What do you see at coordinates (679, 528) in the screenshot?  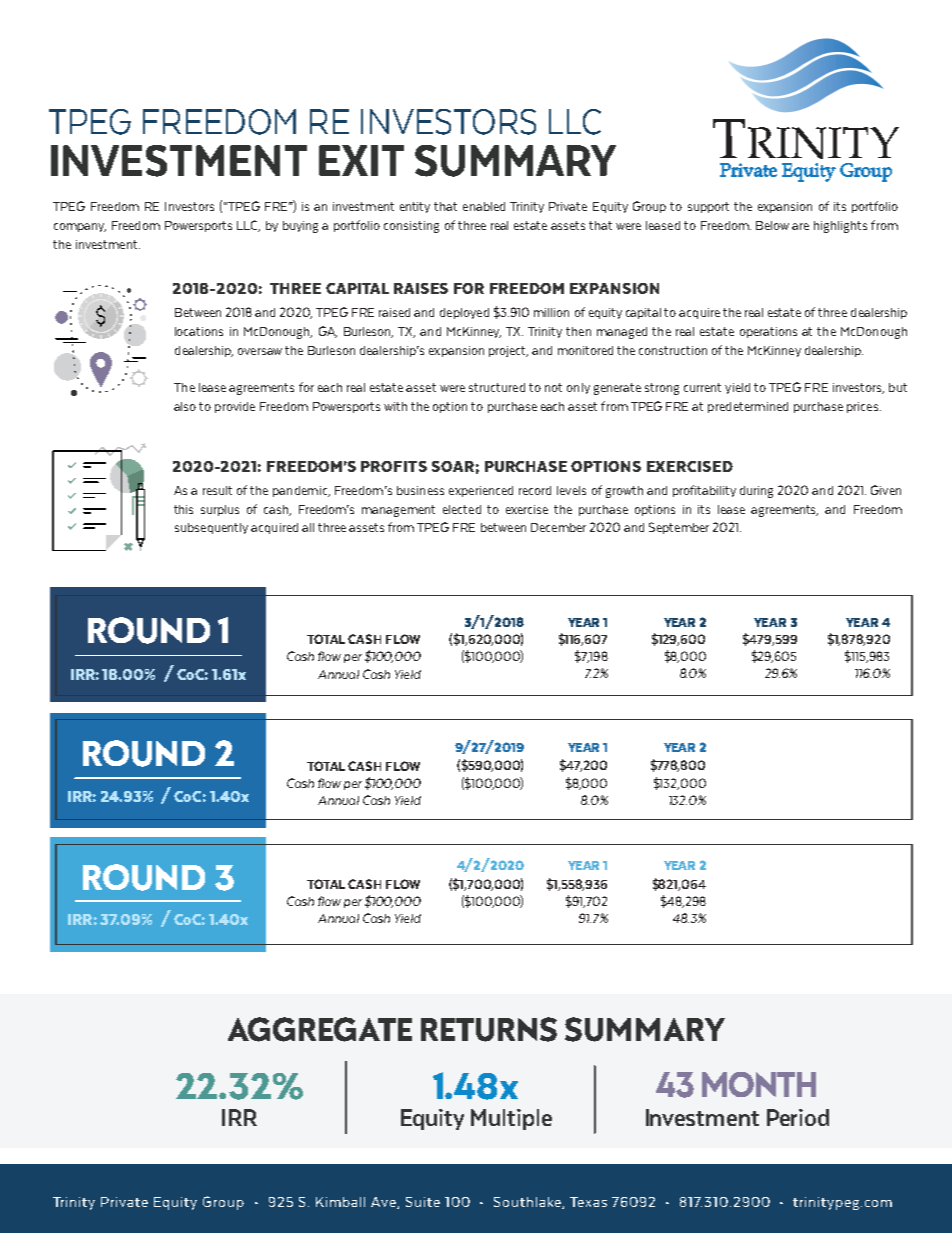 I see `September` at bounding box center [679, 528].
